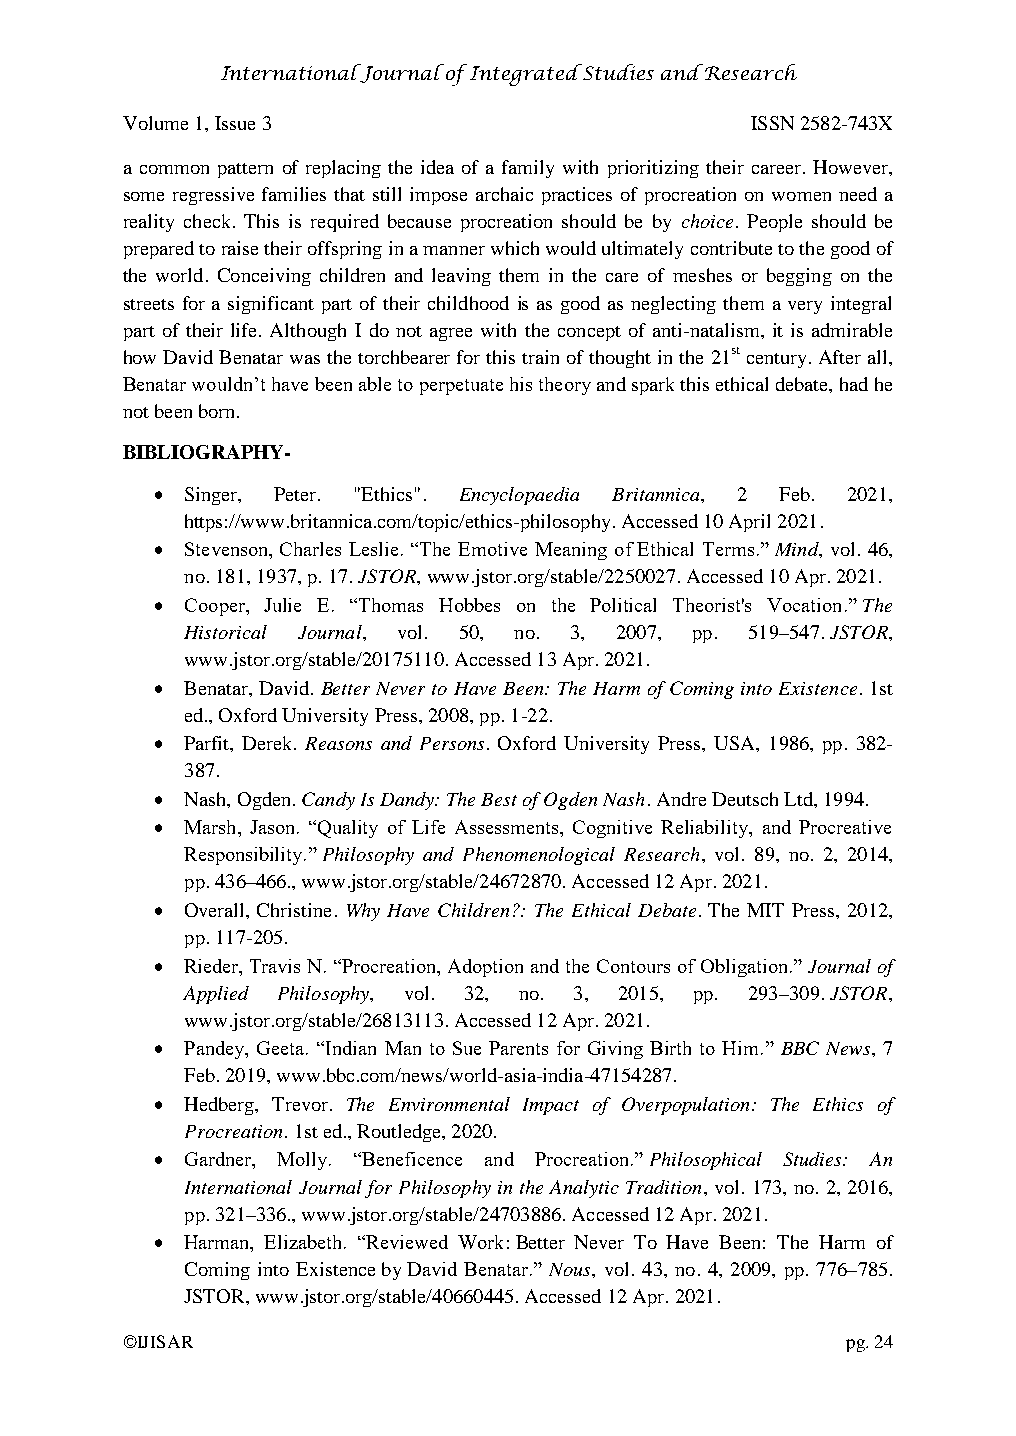 The height and width of the image is (1436, 1016). What do you see at coordinates (528, 169) in the image?
I see `family` at bounding box center [528, 169].
